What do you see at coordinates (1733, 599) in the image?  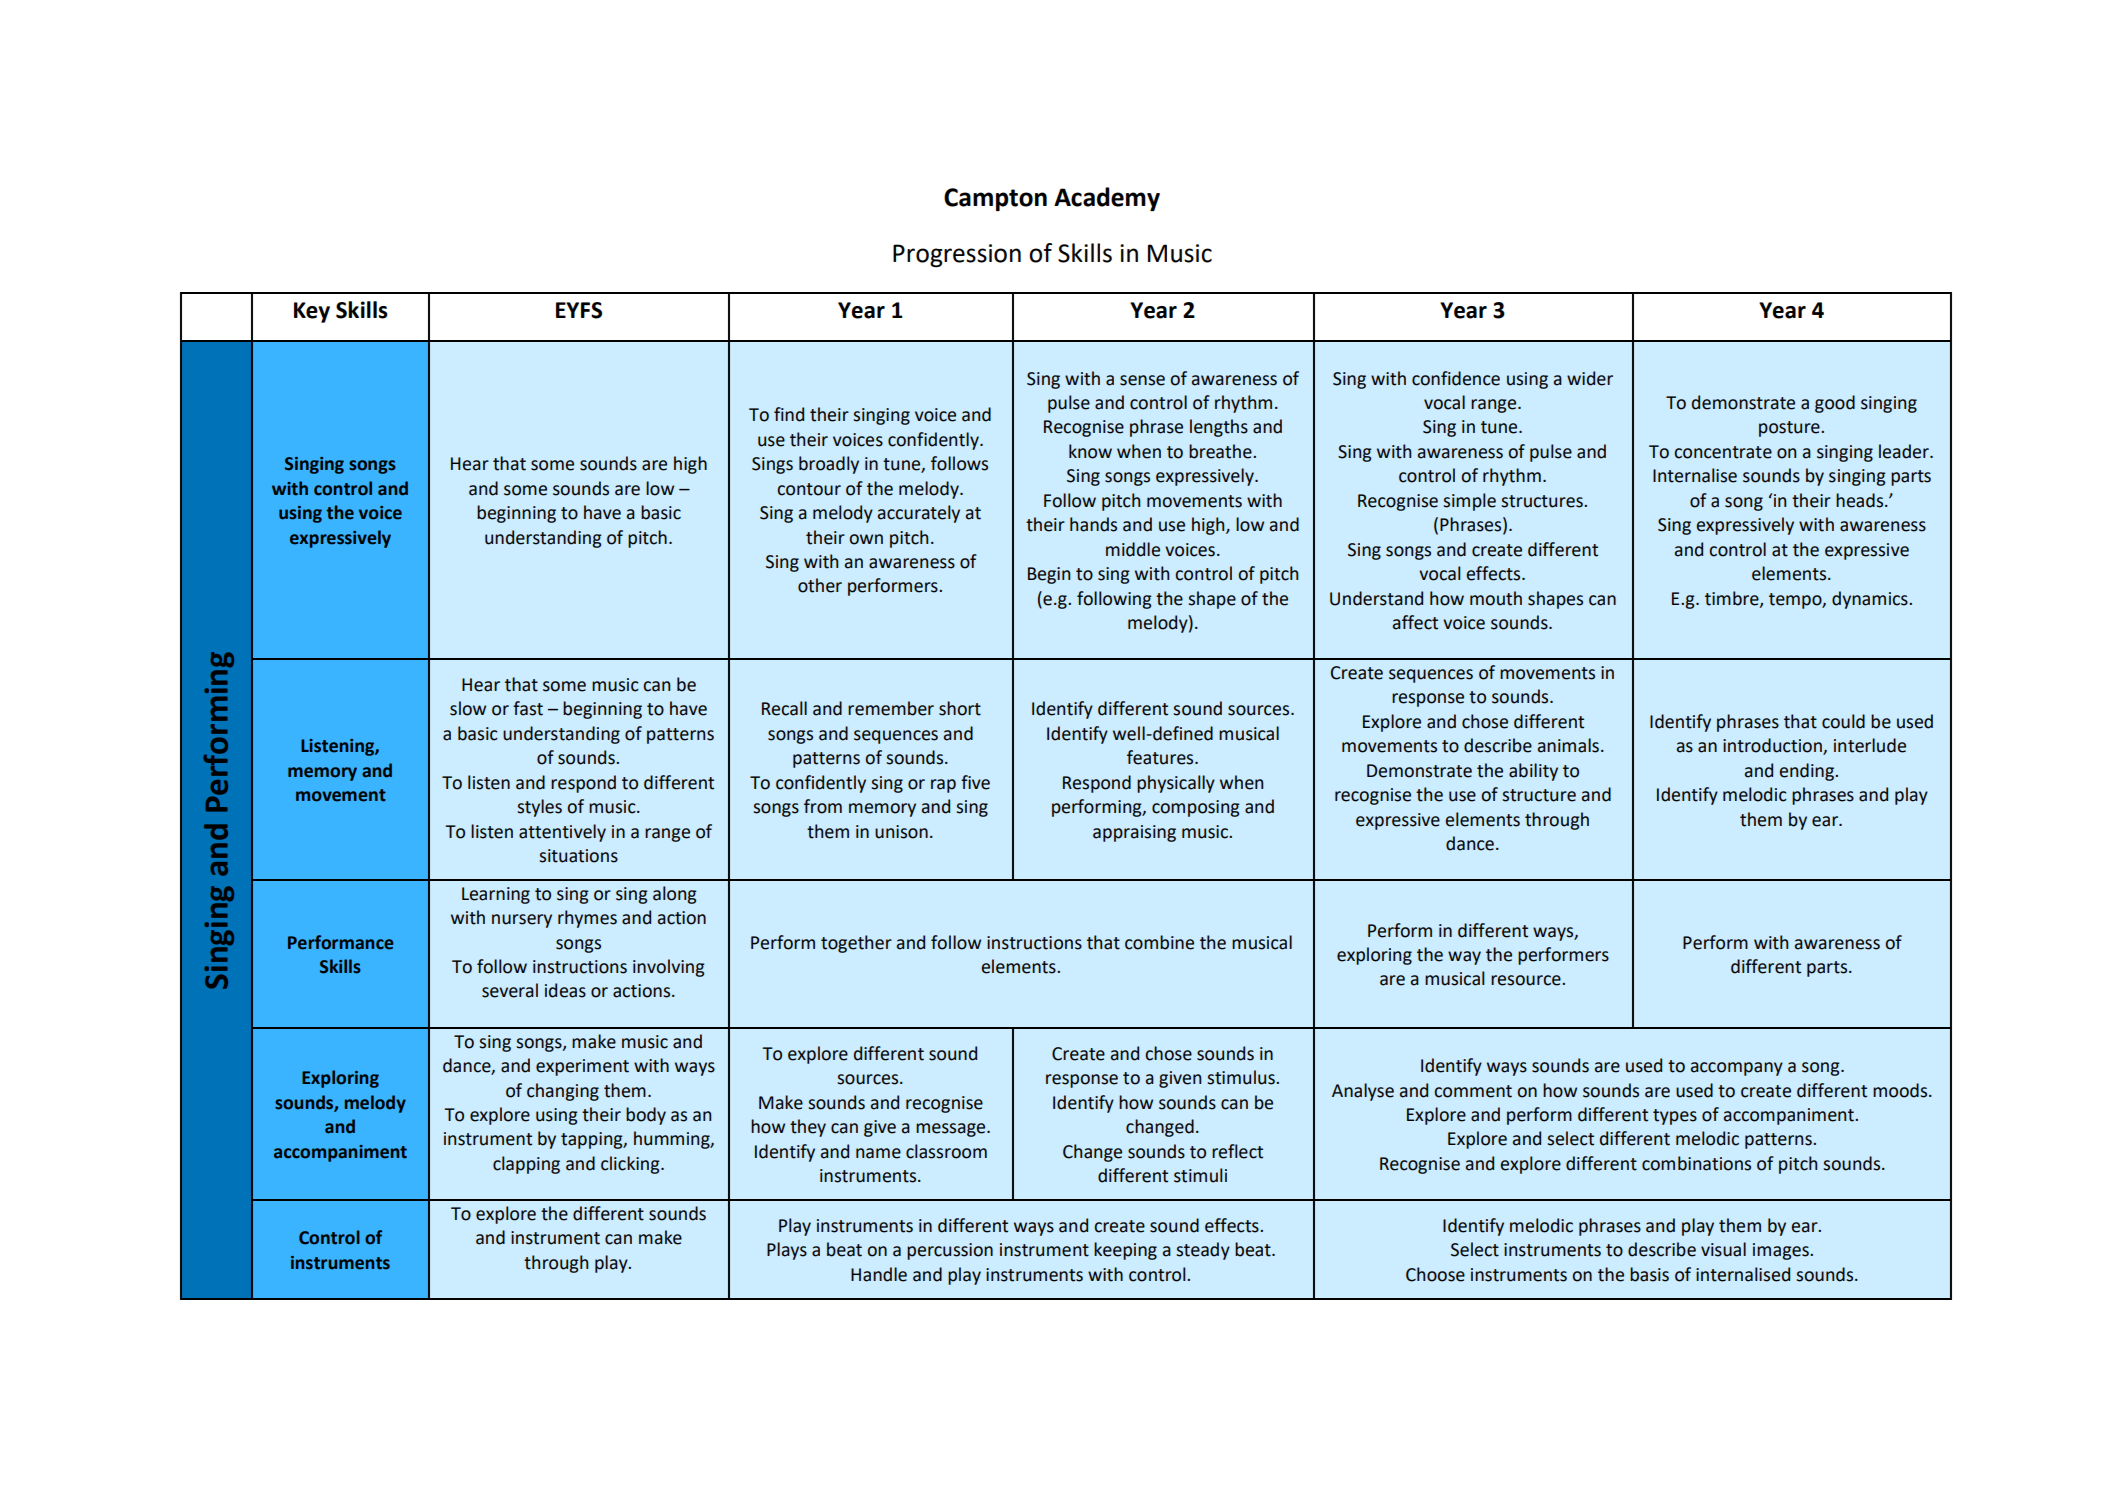 I see `timbre` at bounding box center [1733, 599].
